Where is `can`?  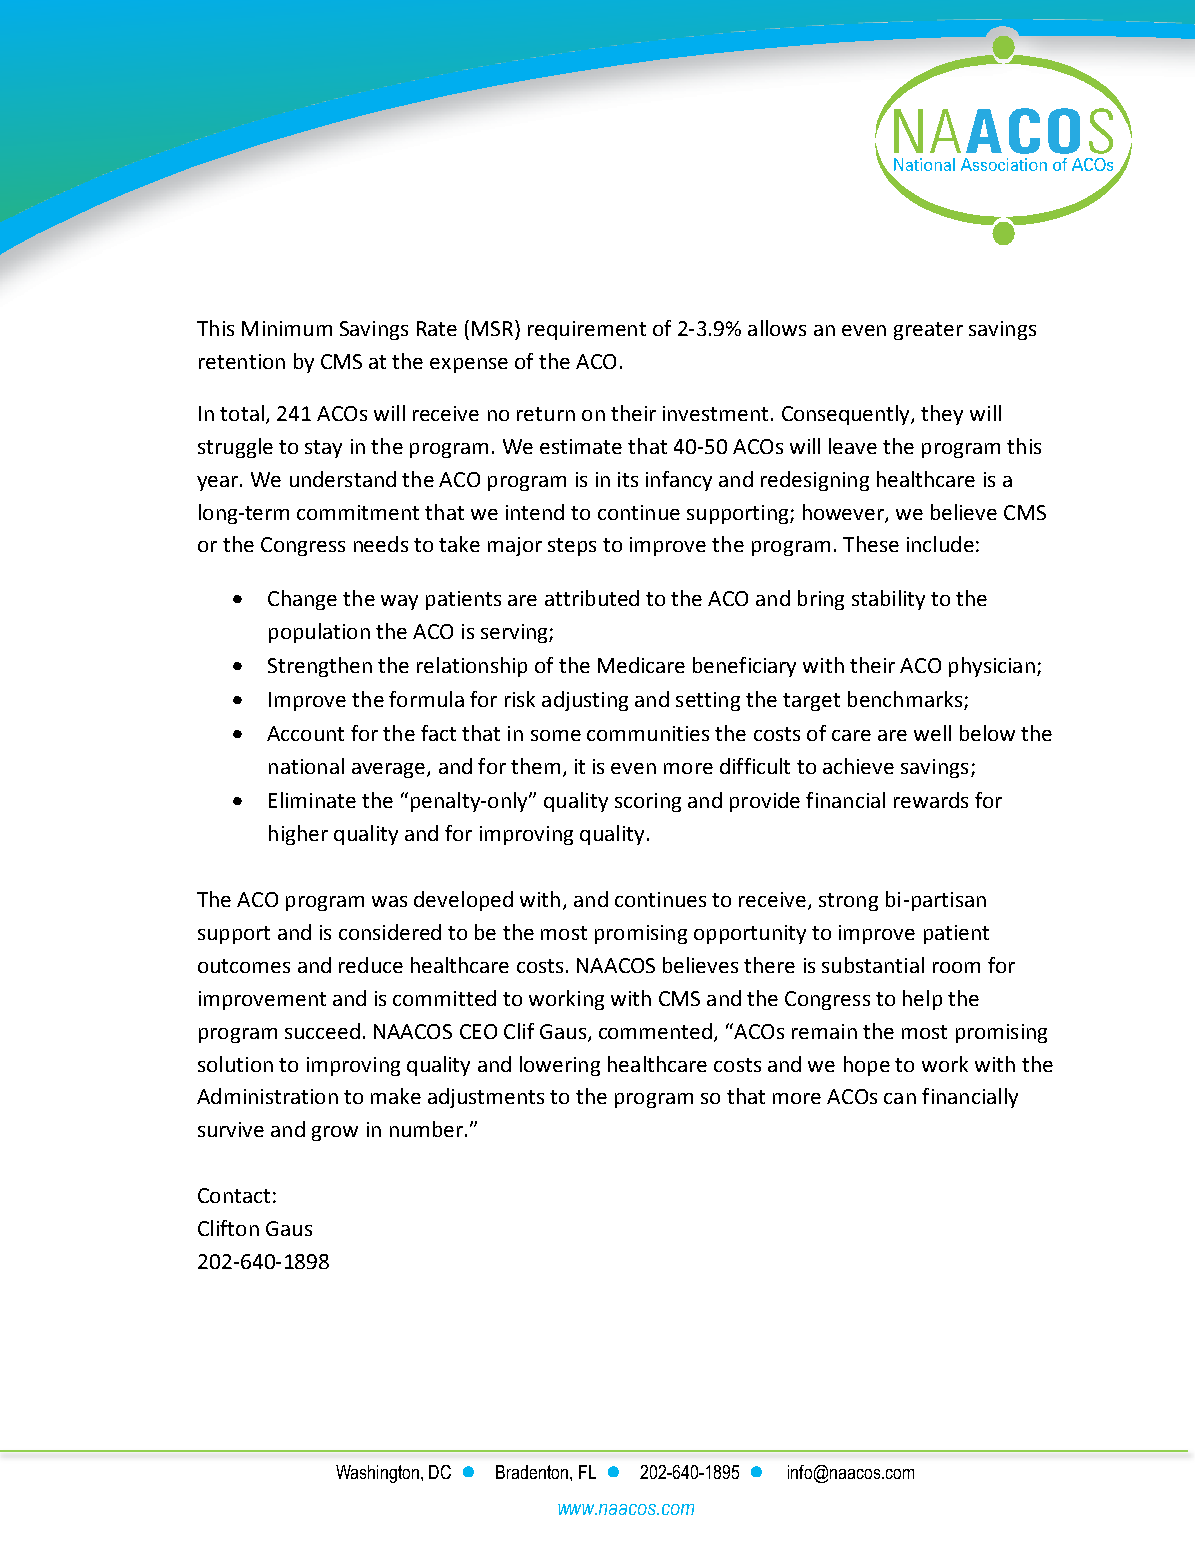 can is located at coordinates (900, 1098).
